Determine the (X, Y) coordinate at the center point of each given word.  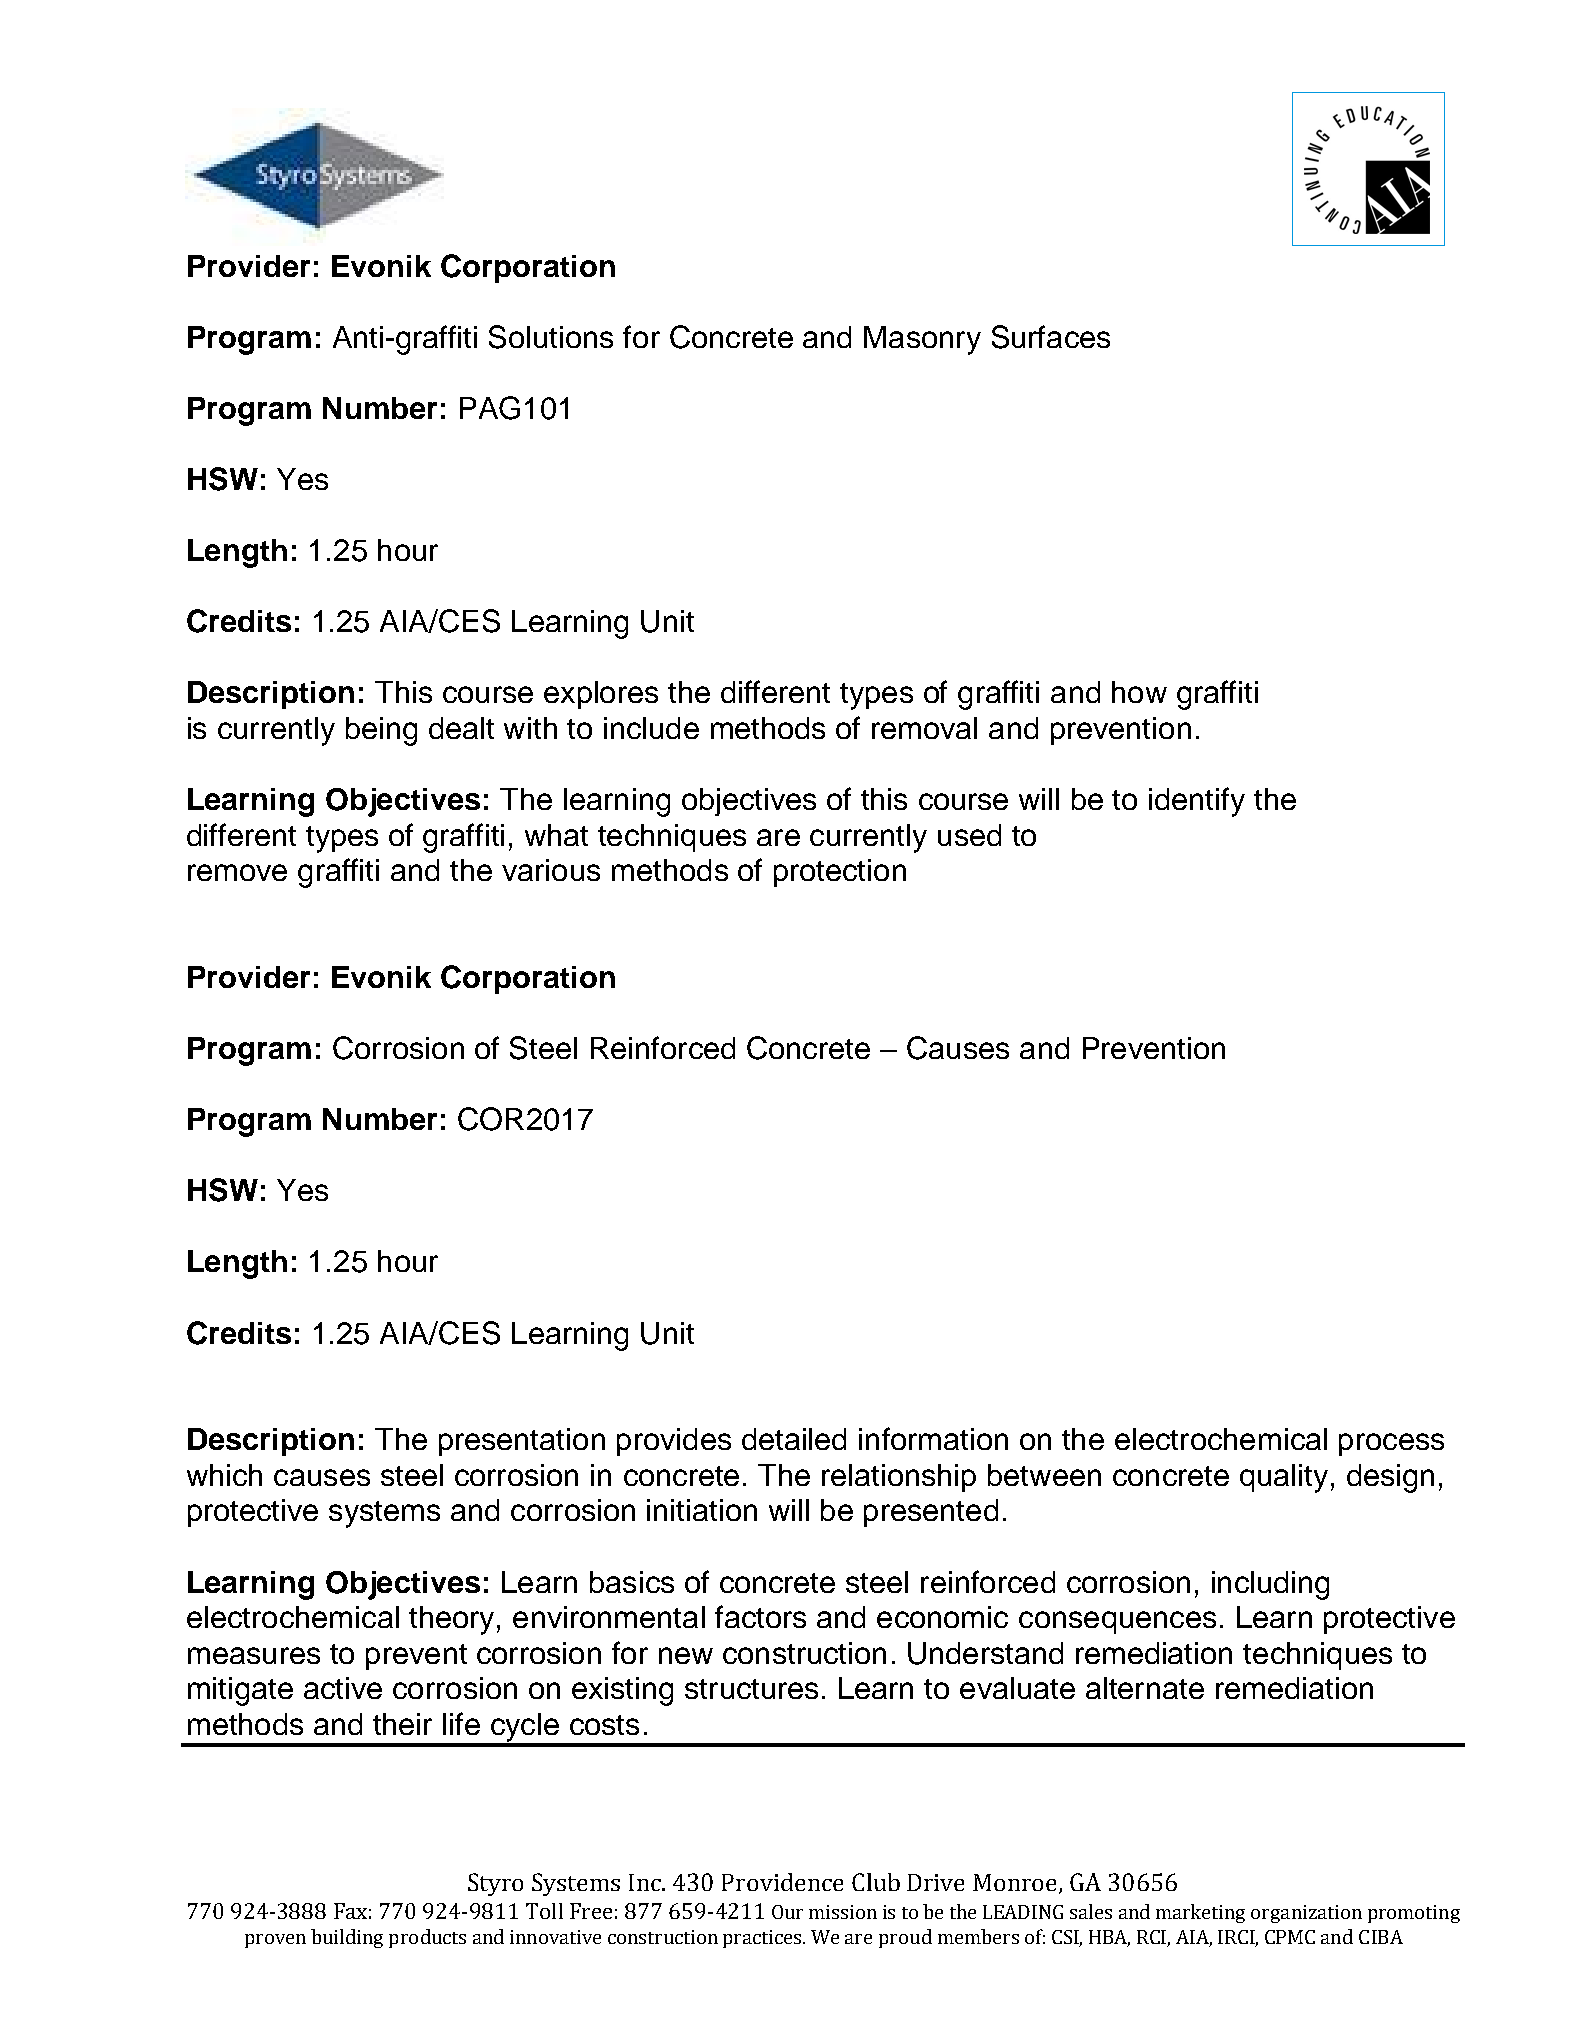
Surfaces (1051, 337)
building (347, 1938)
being (381, 731)
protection (840, 873)
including (1270, 1585)
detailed (794, 1439)
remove (237, 872)
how (1139, 692)
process (1391, 1444)
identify (1197, 802)
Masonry (922, 340)
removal (924, 728)
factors (760, 1616)
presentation (522, 1442)
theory (451, 1620)
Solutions (551, 337)
